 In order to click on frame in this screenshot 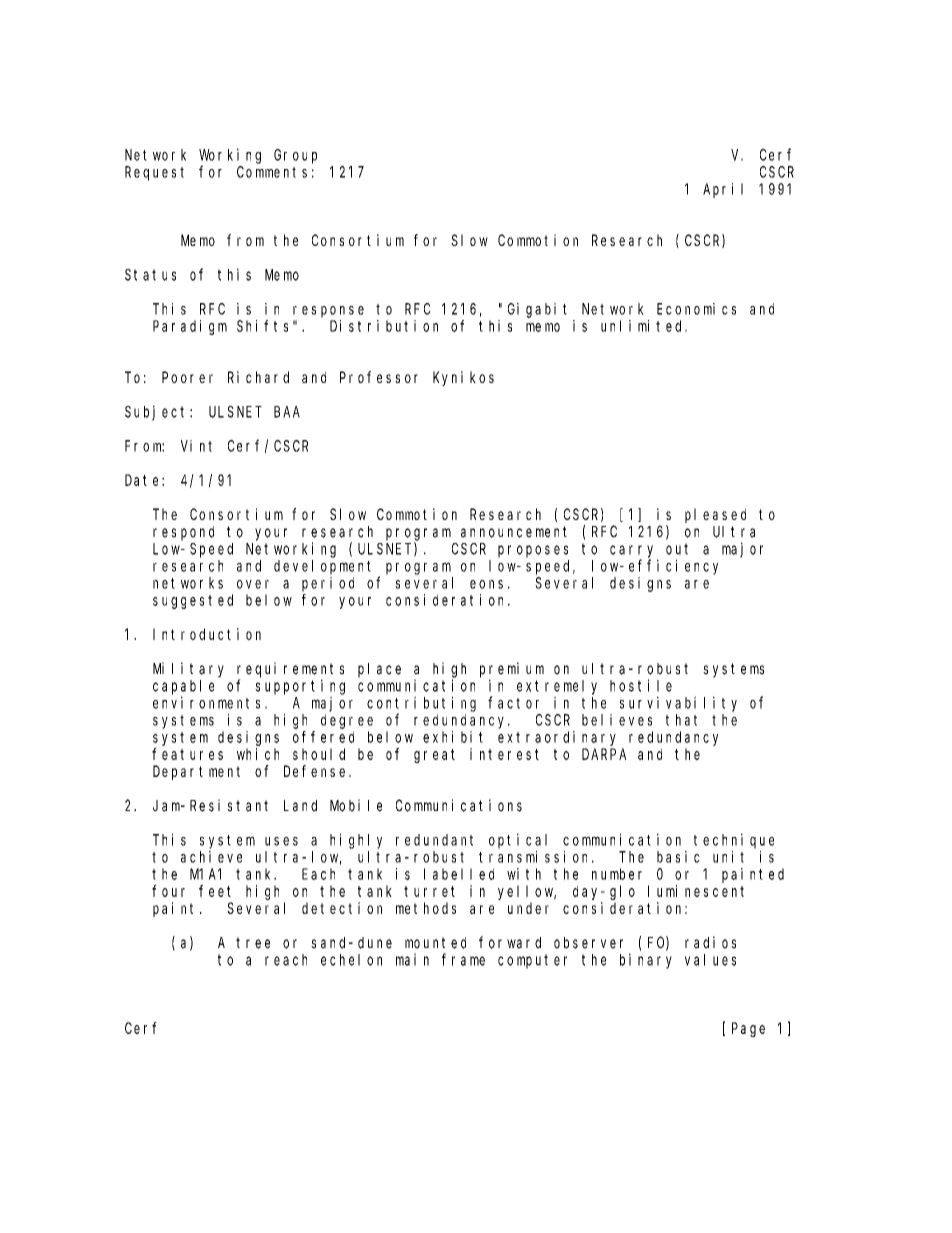, I will do `click(463, 959)`.
